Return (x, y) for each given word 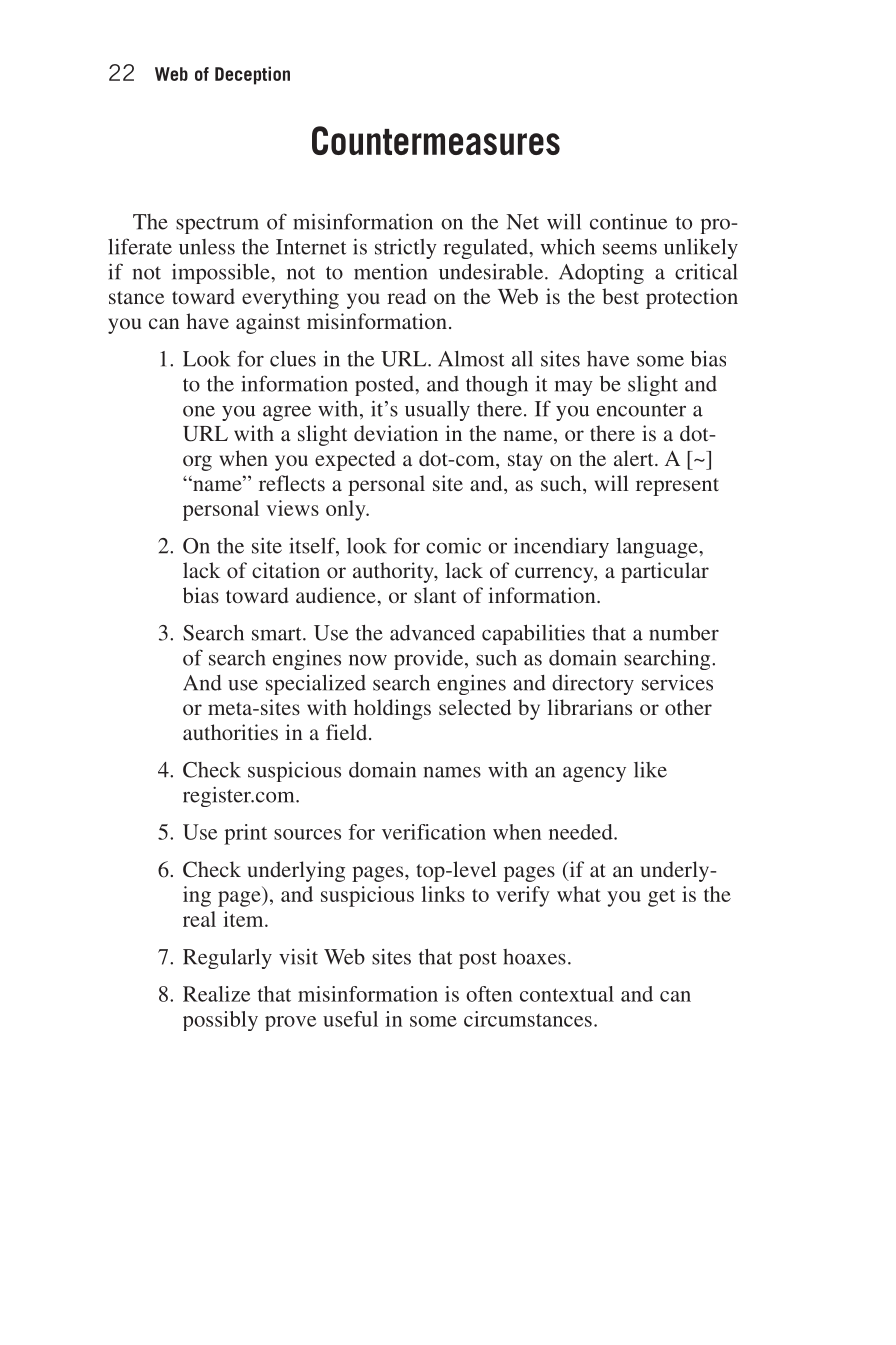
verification (434, 832)
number (684, 632)
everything (290, 298)
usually (437, 411)
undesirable (492, 272)
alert (635, 458)
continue (628, 222)
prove (290, 1023)
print (245, 834)
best (620, 296)
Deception (252, 75)
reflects (292, 483)
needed (582, 832)
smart (278, 634)
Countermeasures (436, 140)
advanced (432, 633)
